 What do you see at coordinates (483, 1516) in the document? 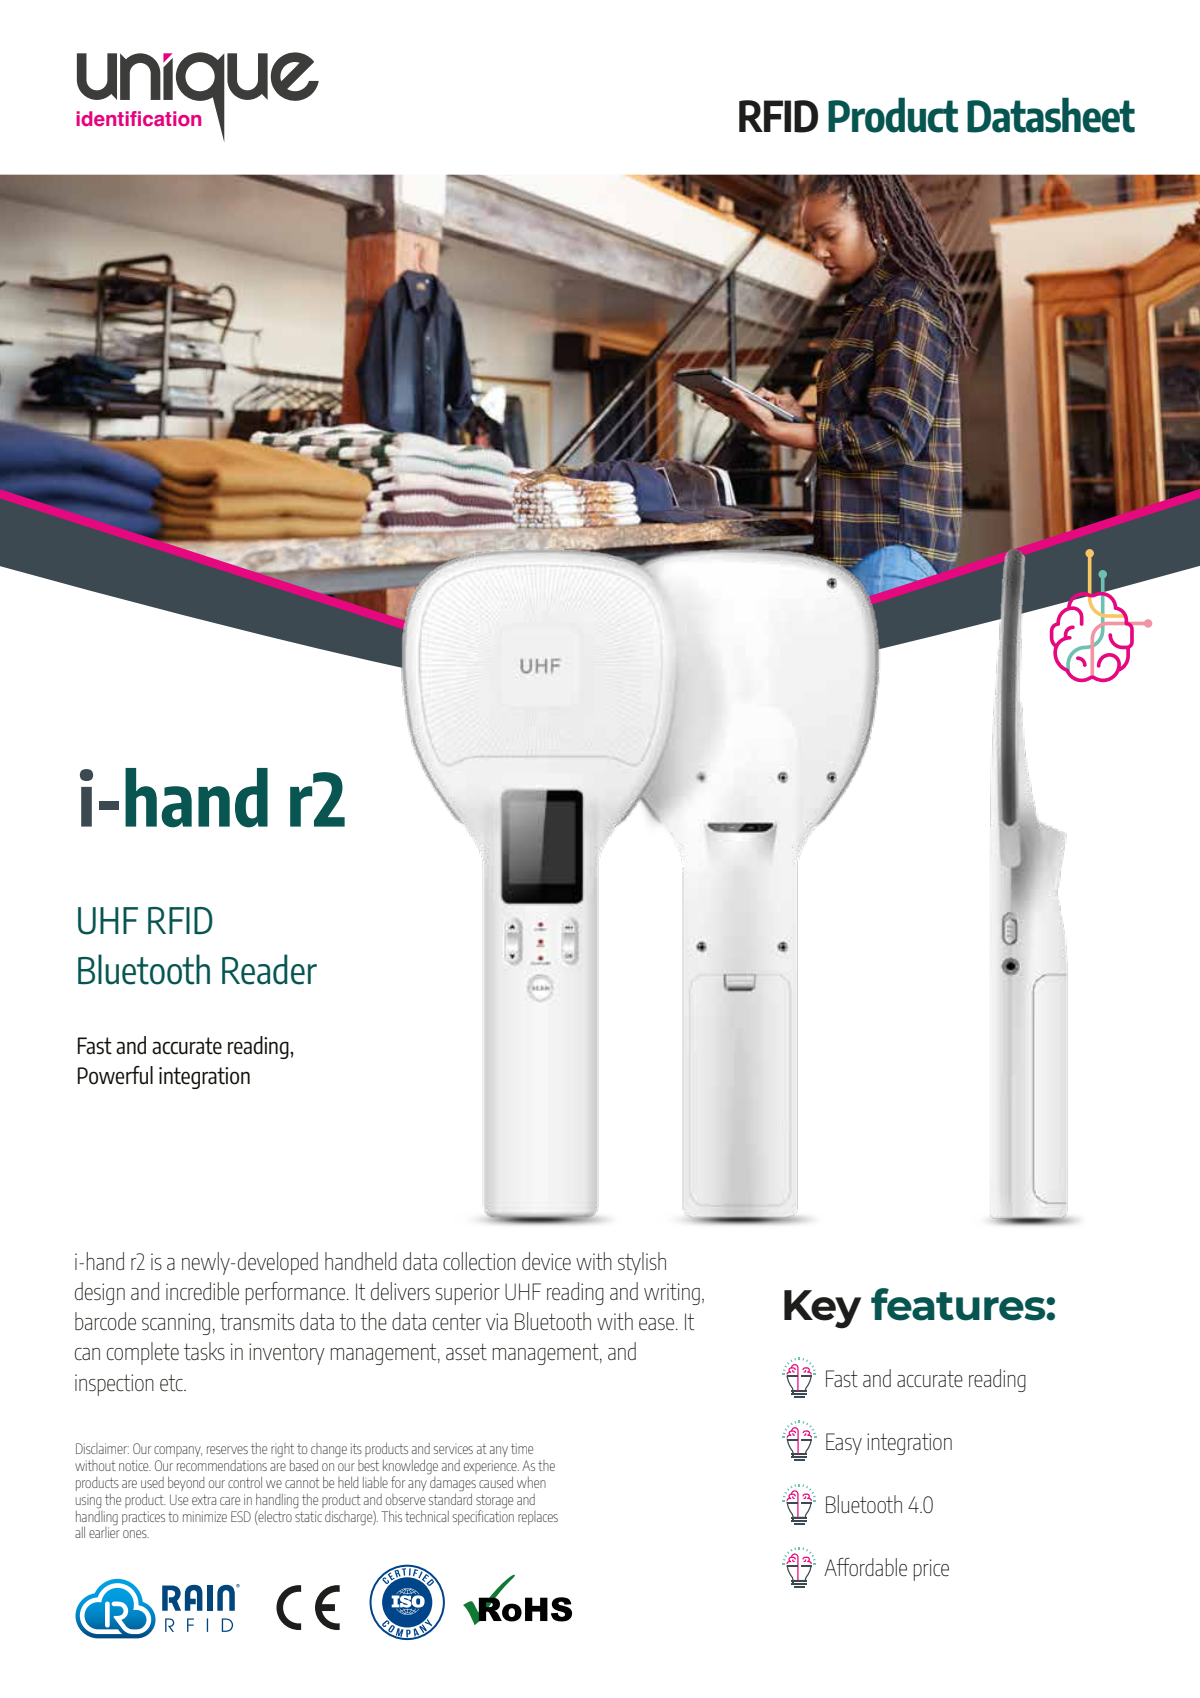
I see `specification` at bounding box center [483, 1516].
